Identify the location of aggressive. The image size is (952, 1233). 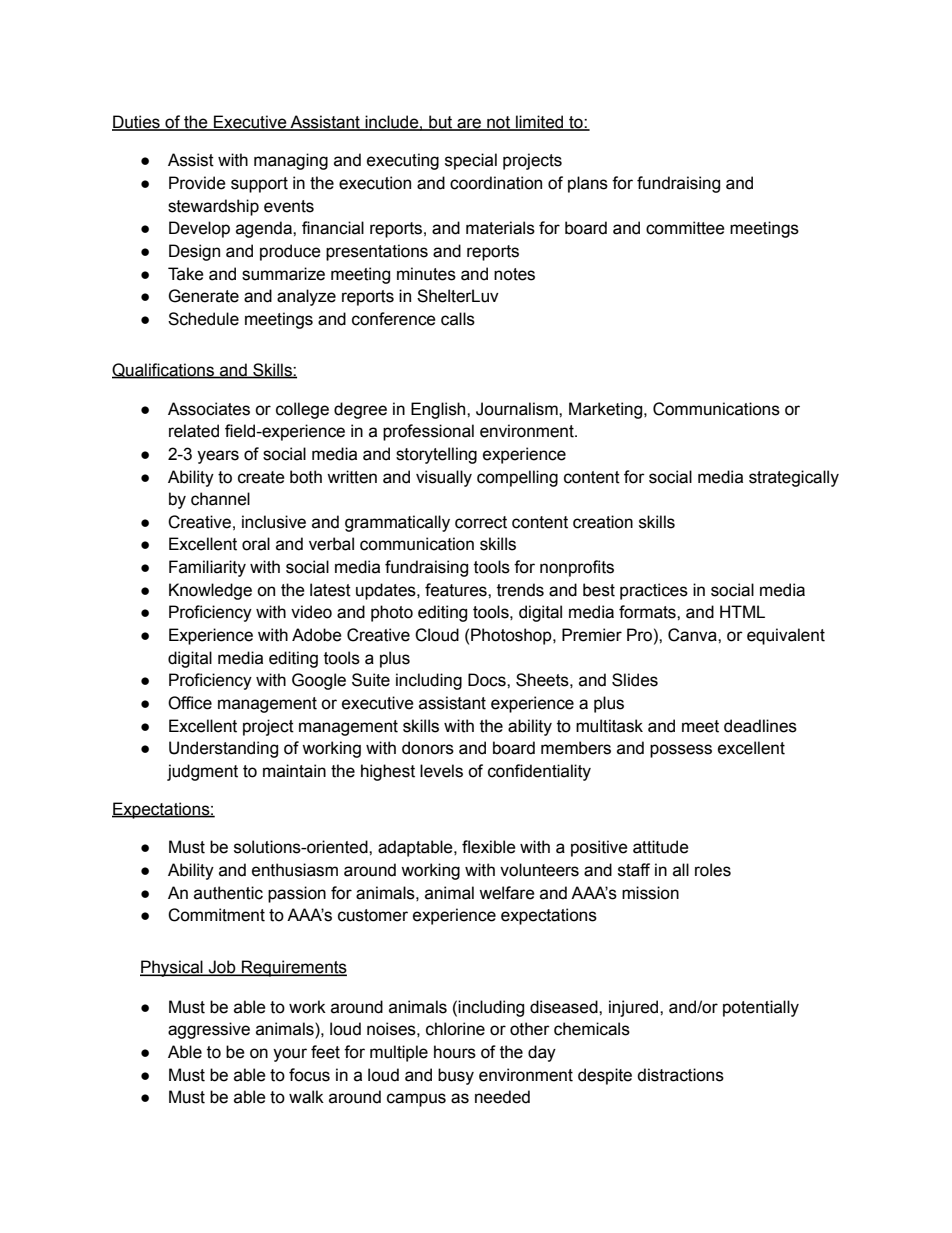
(209, 1030).
